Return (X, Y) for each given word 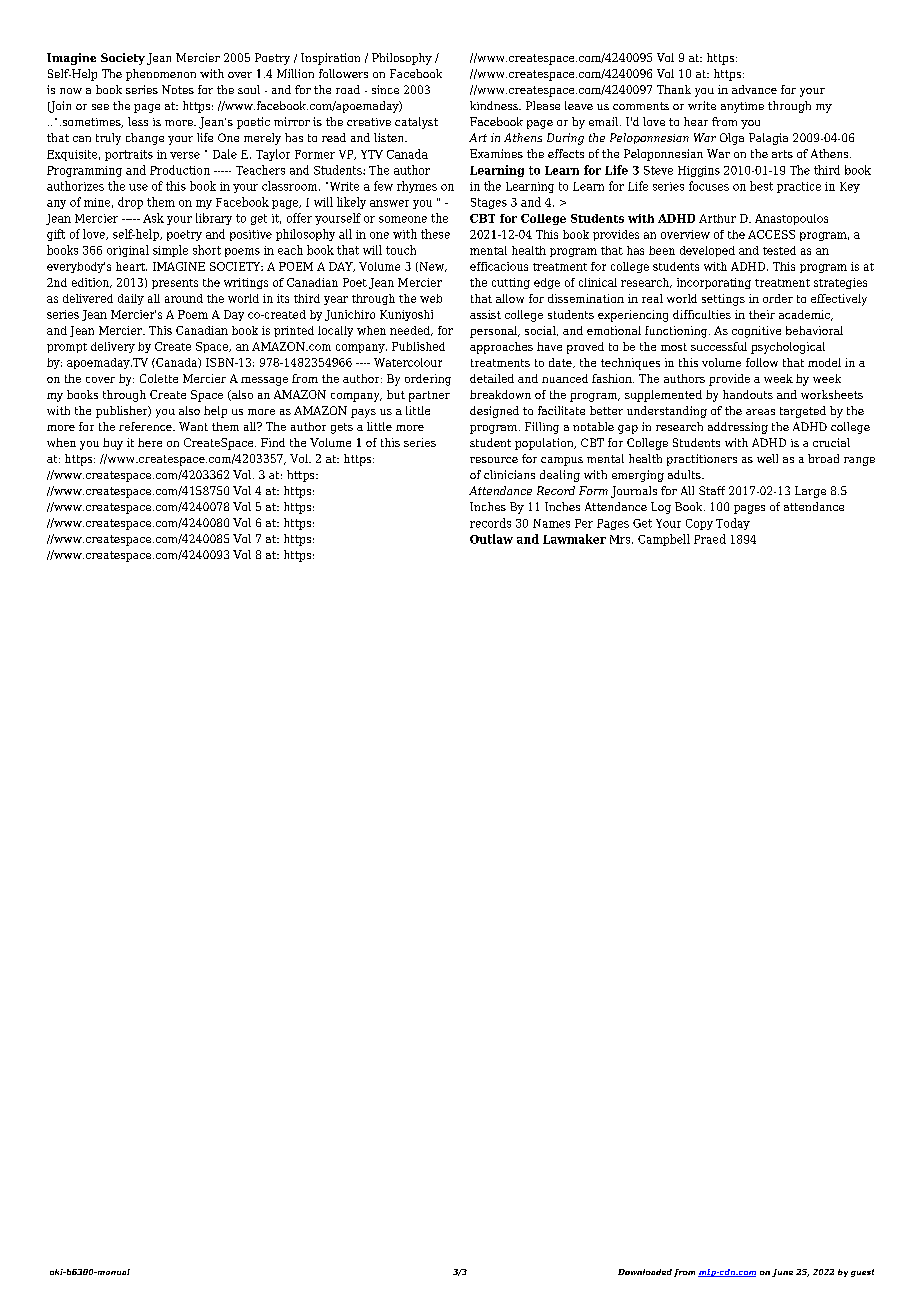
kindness (495, 105)
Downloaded (645, 1272)
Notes (178, 89)
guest (862, 1273)
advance (754, 89)
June (782, 1273)
